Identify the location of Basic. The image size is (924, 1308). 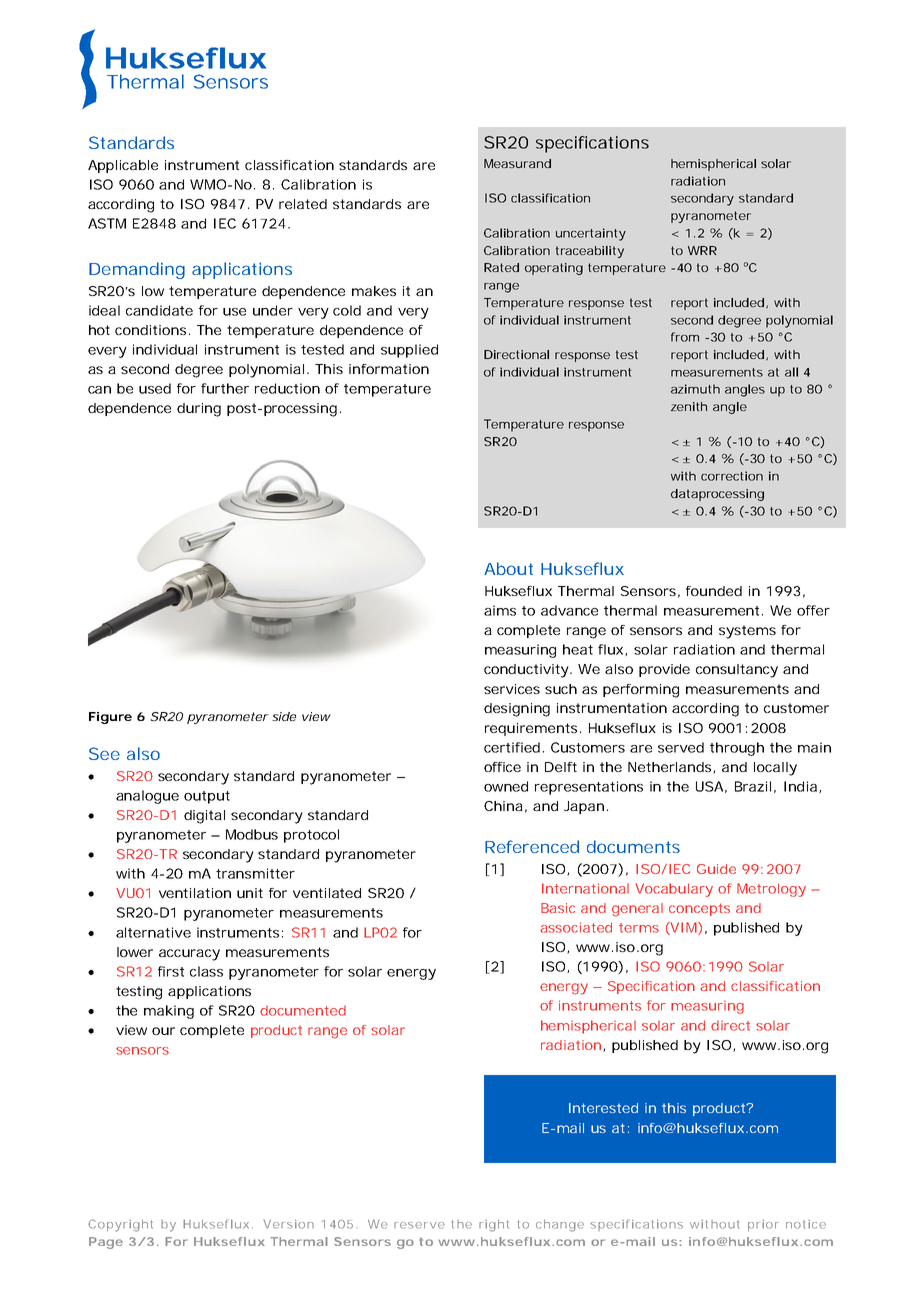
(558, 908).
